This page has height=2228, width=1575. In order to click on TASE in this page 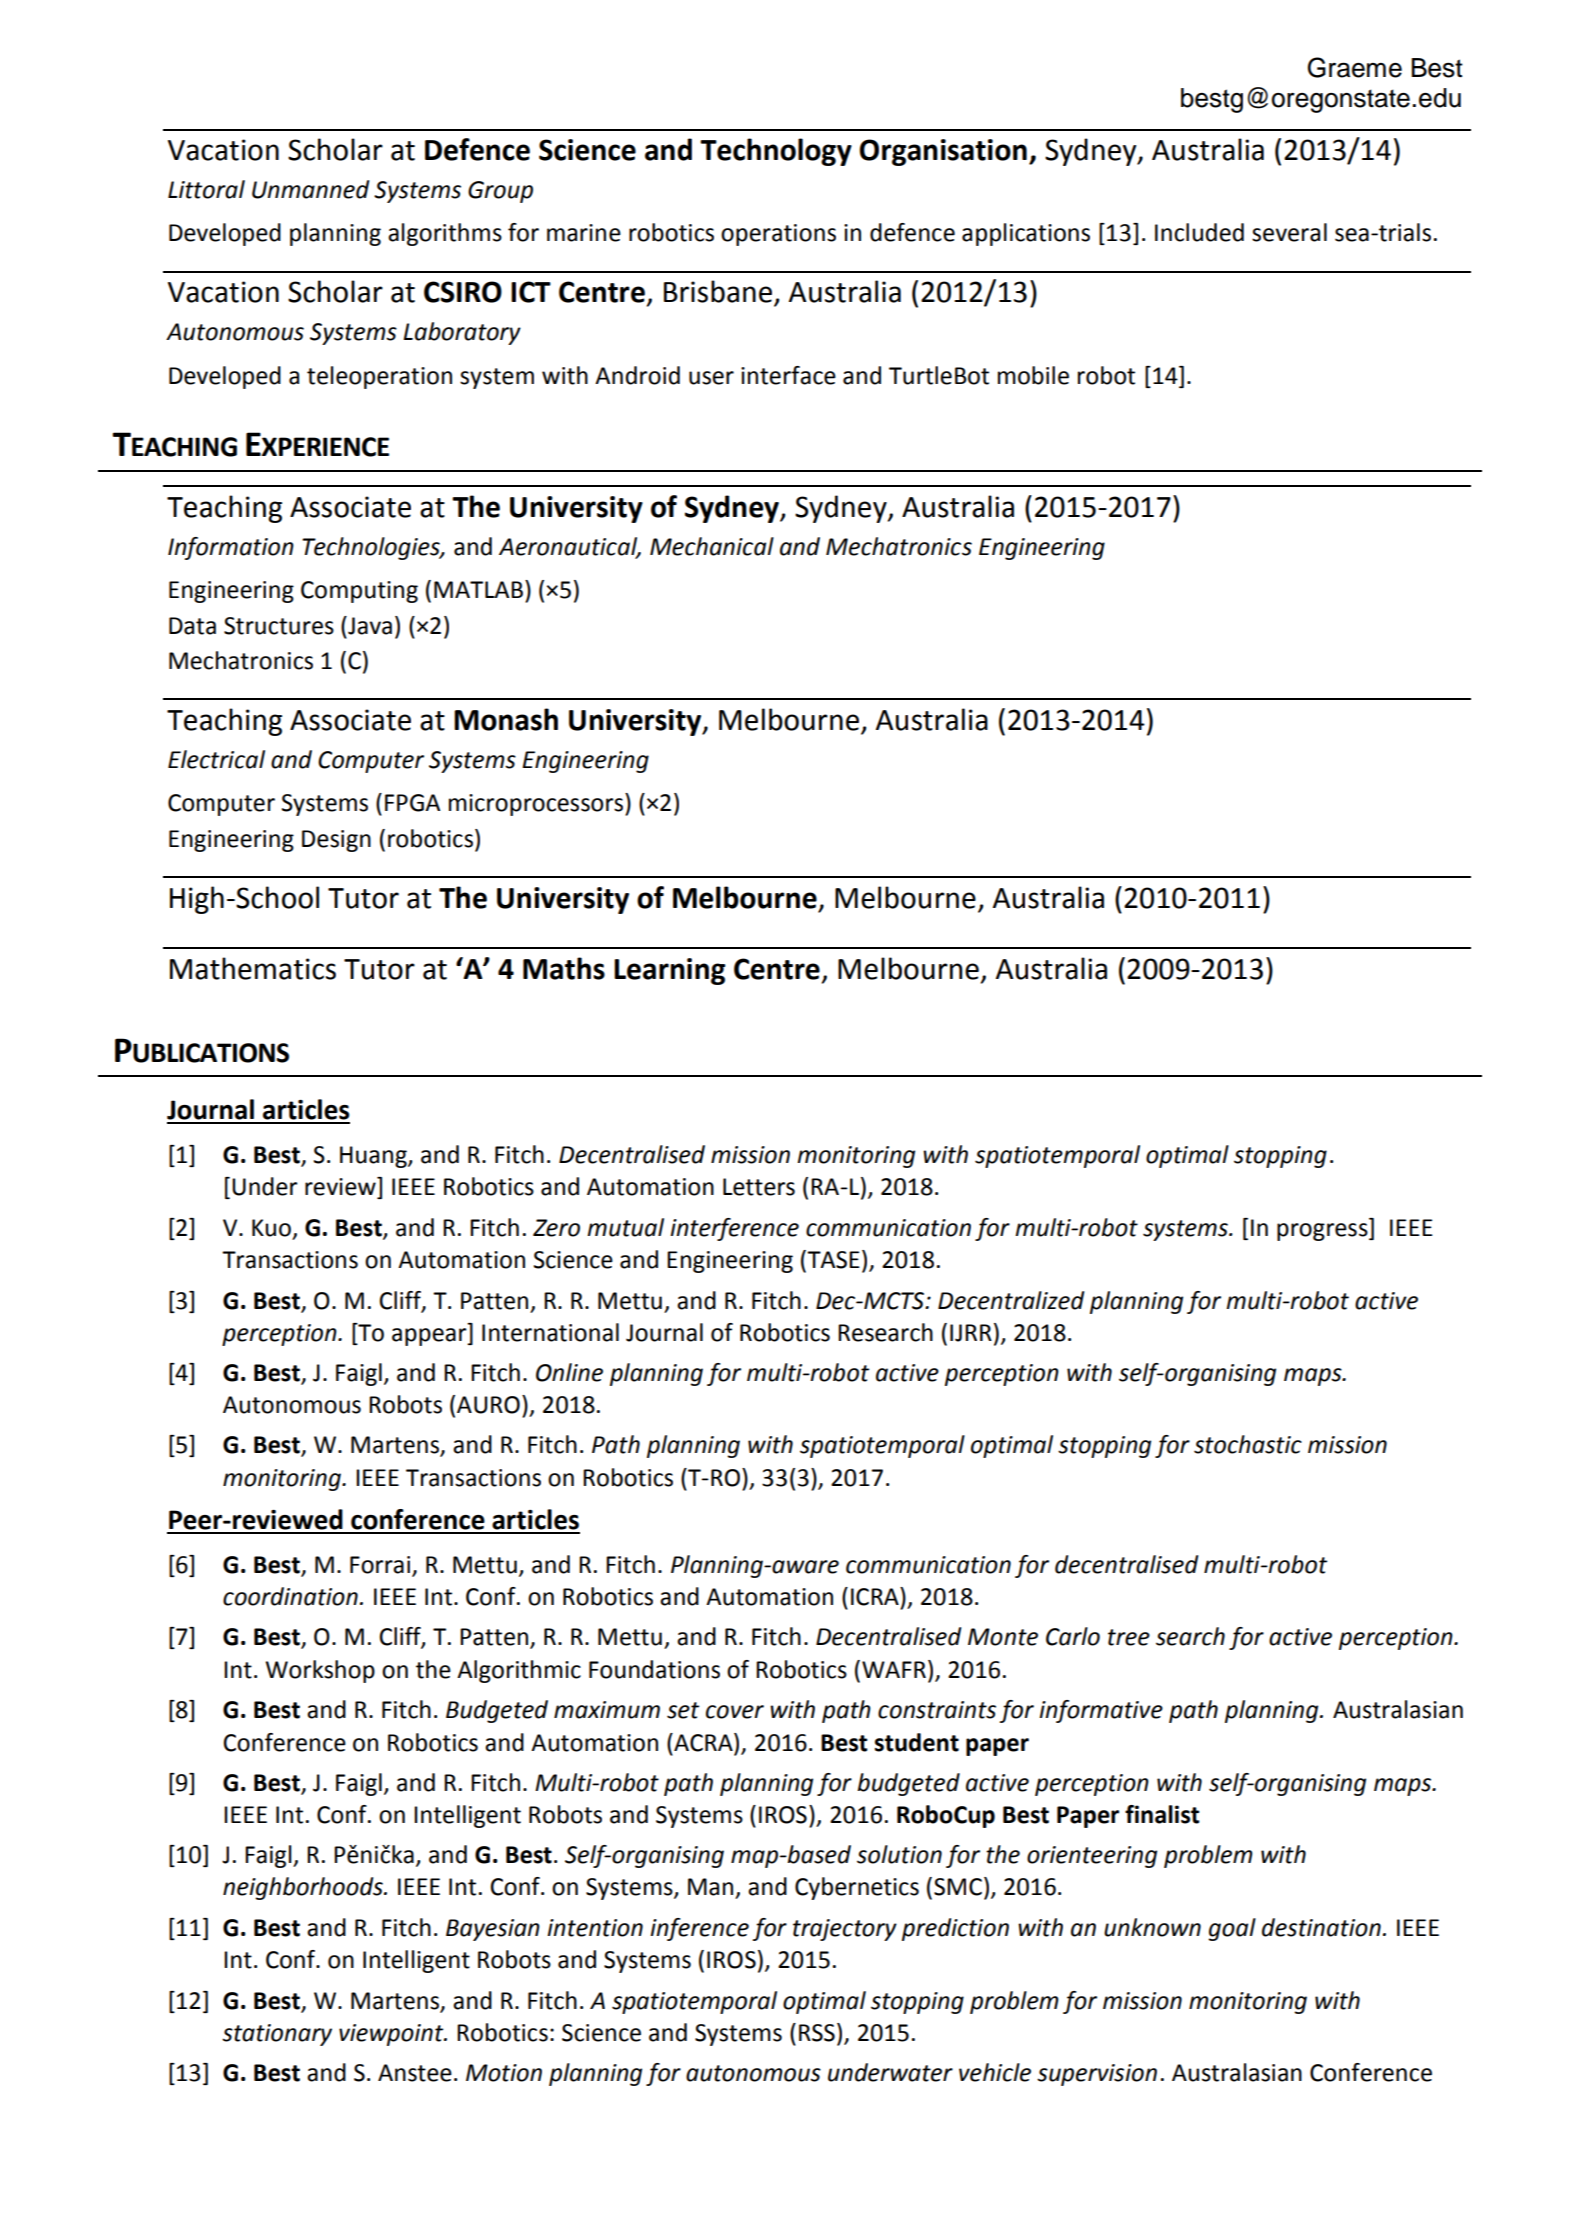, I will do `click(832, 1260)`.
